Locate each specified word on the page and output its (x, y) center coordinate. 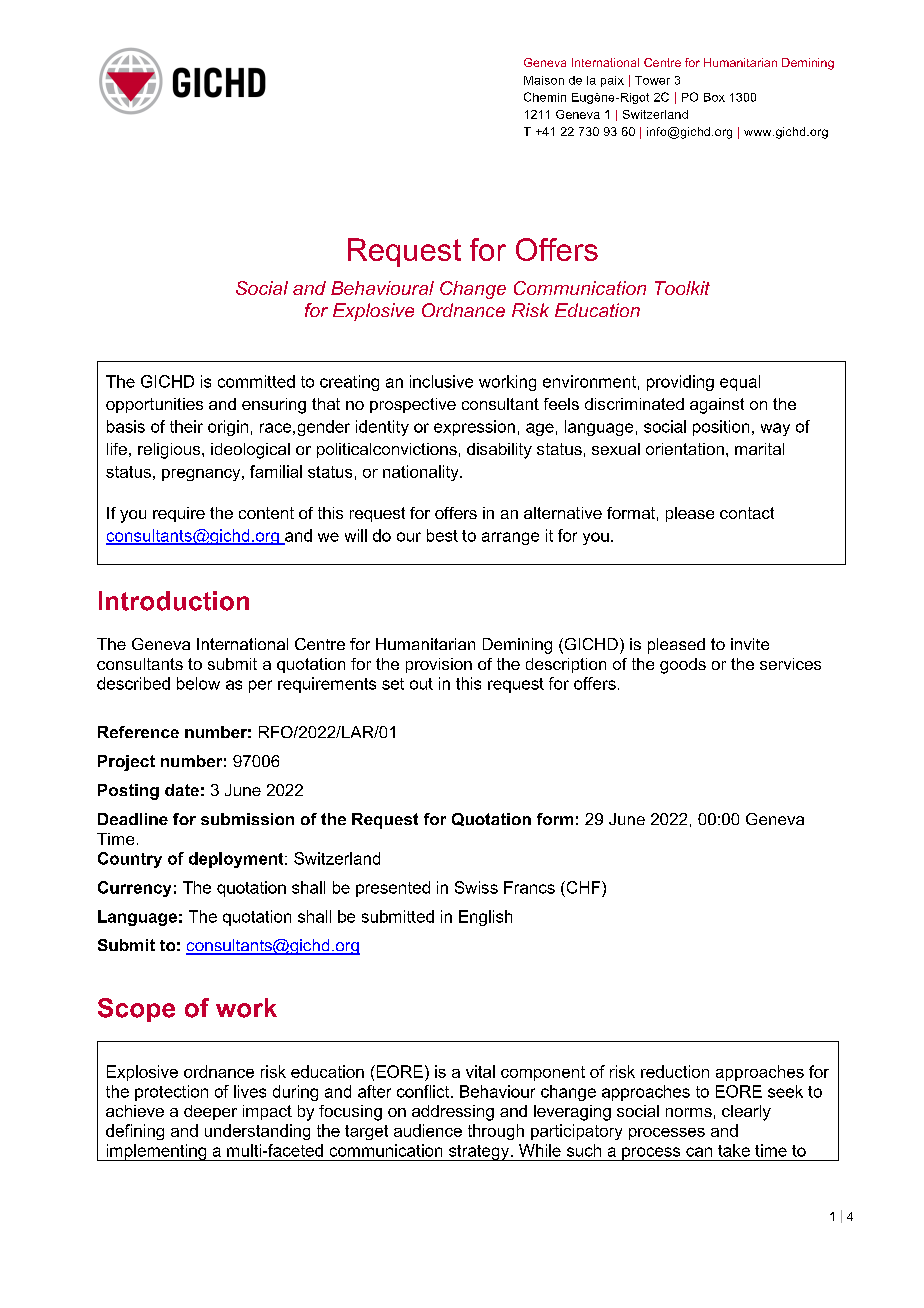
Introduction (174, 601)
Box (714, 97)
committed (256, 381)
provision (439, 665)
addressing (453, 1113)
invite (750, 644)
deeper (210, 1112)
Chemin (545, 97)
